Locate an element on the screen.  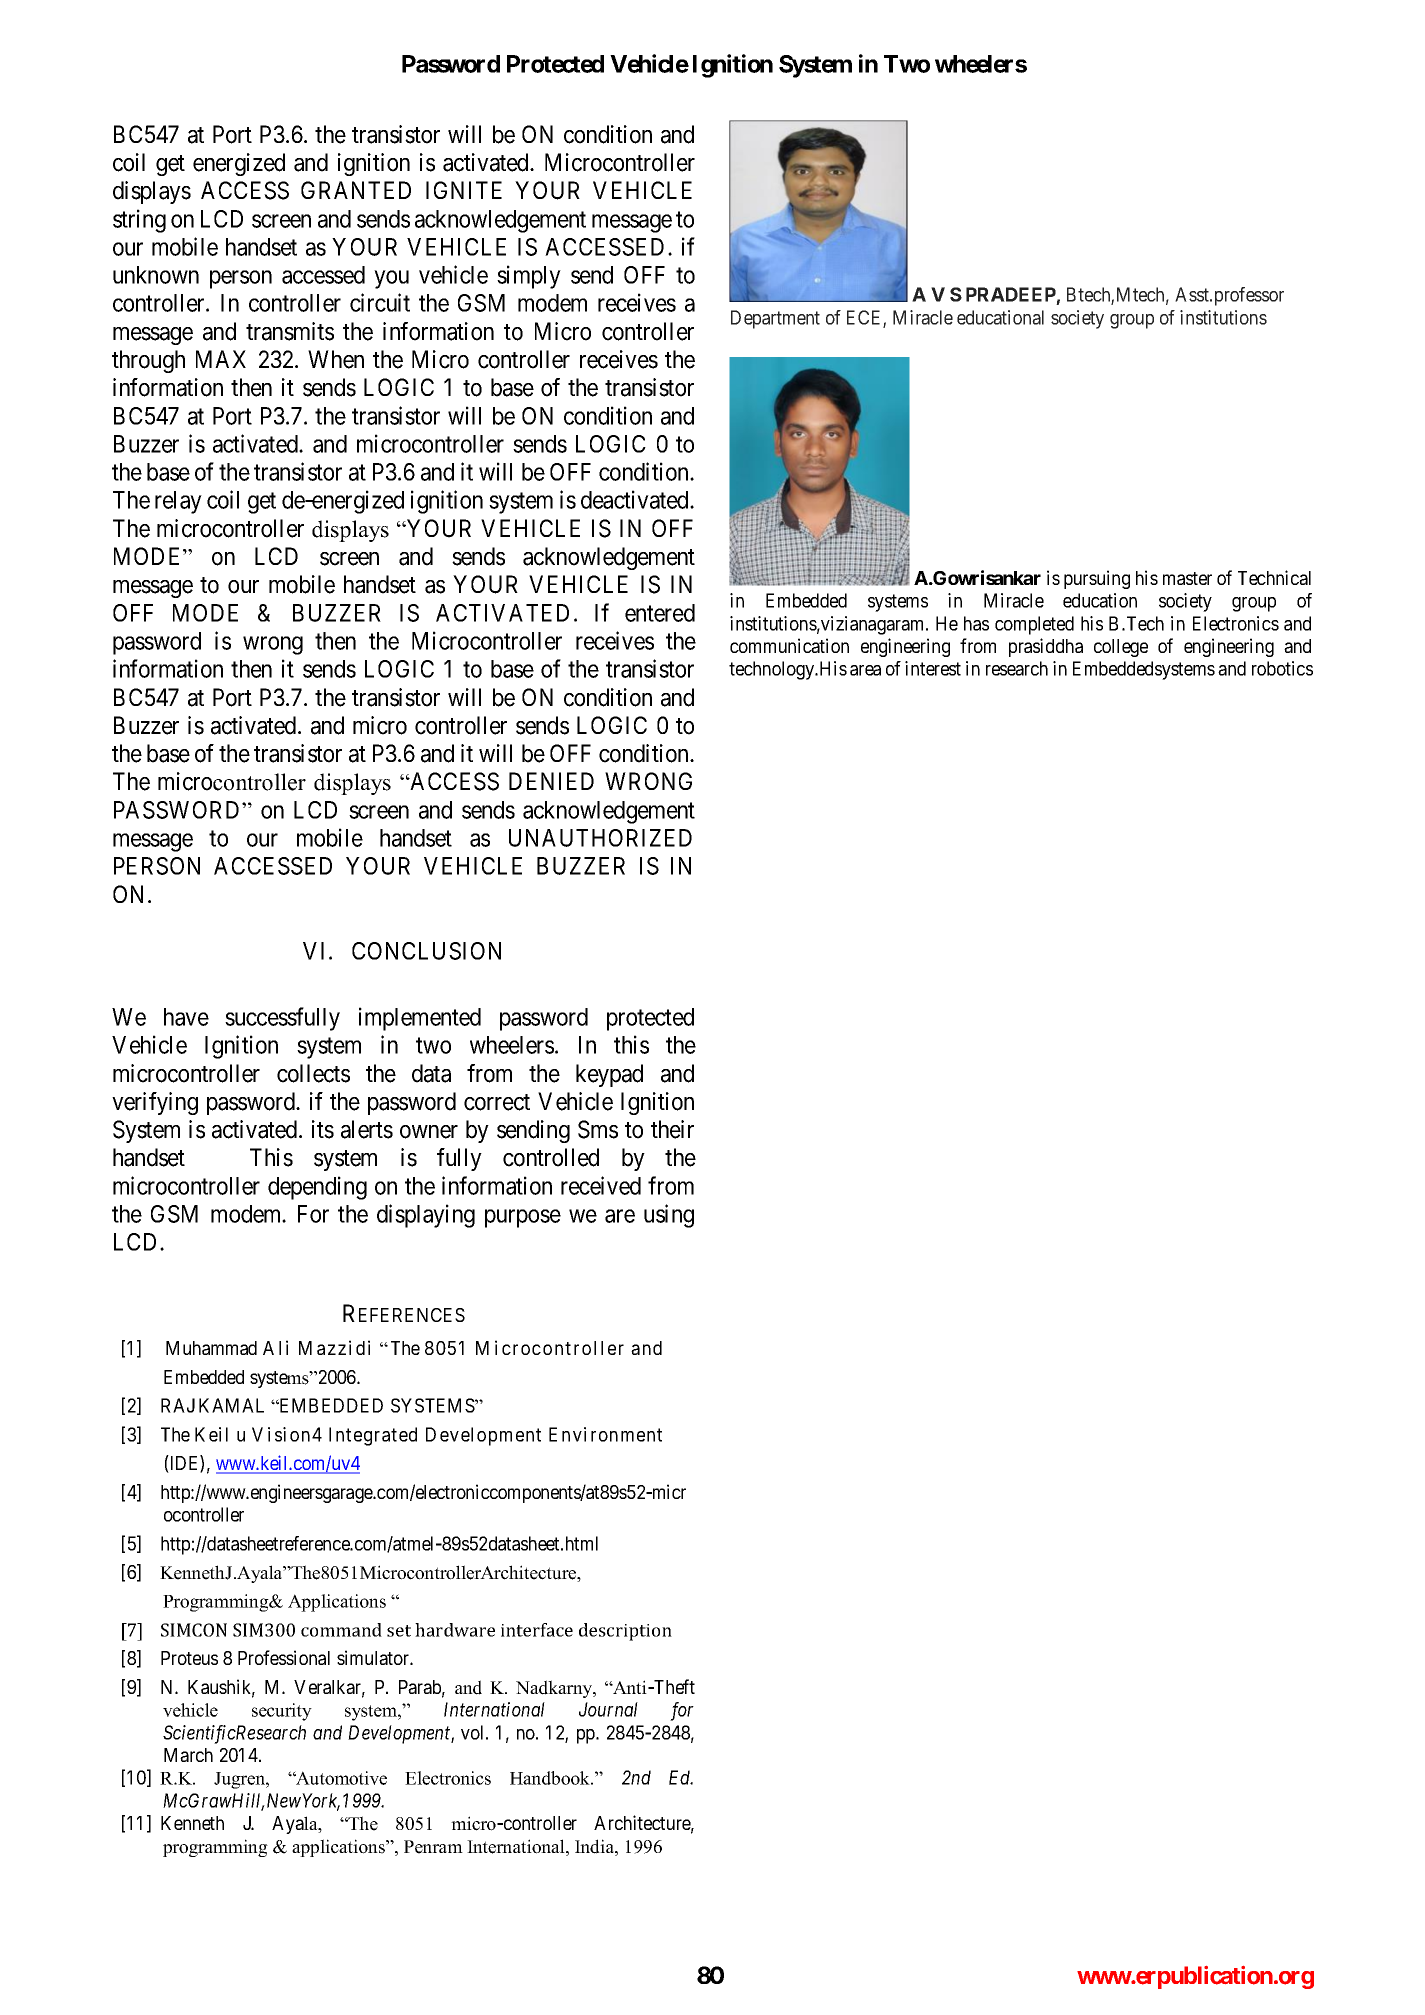
GRANTED is located at coordinates (356, 190).
